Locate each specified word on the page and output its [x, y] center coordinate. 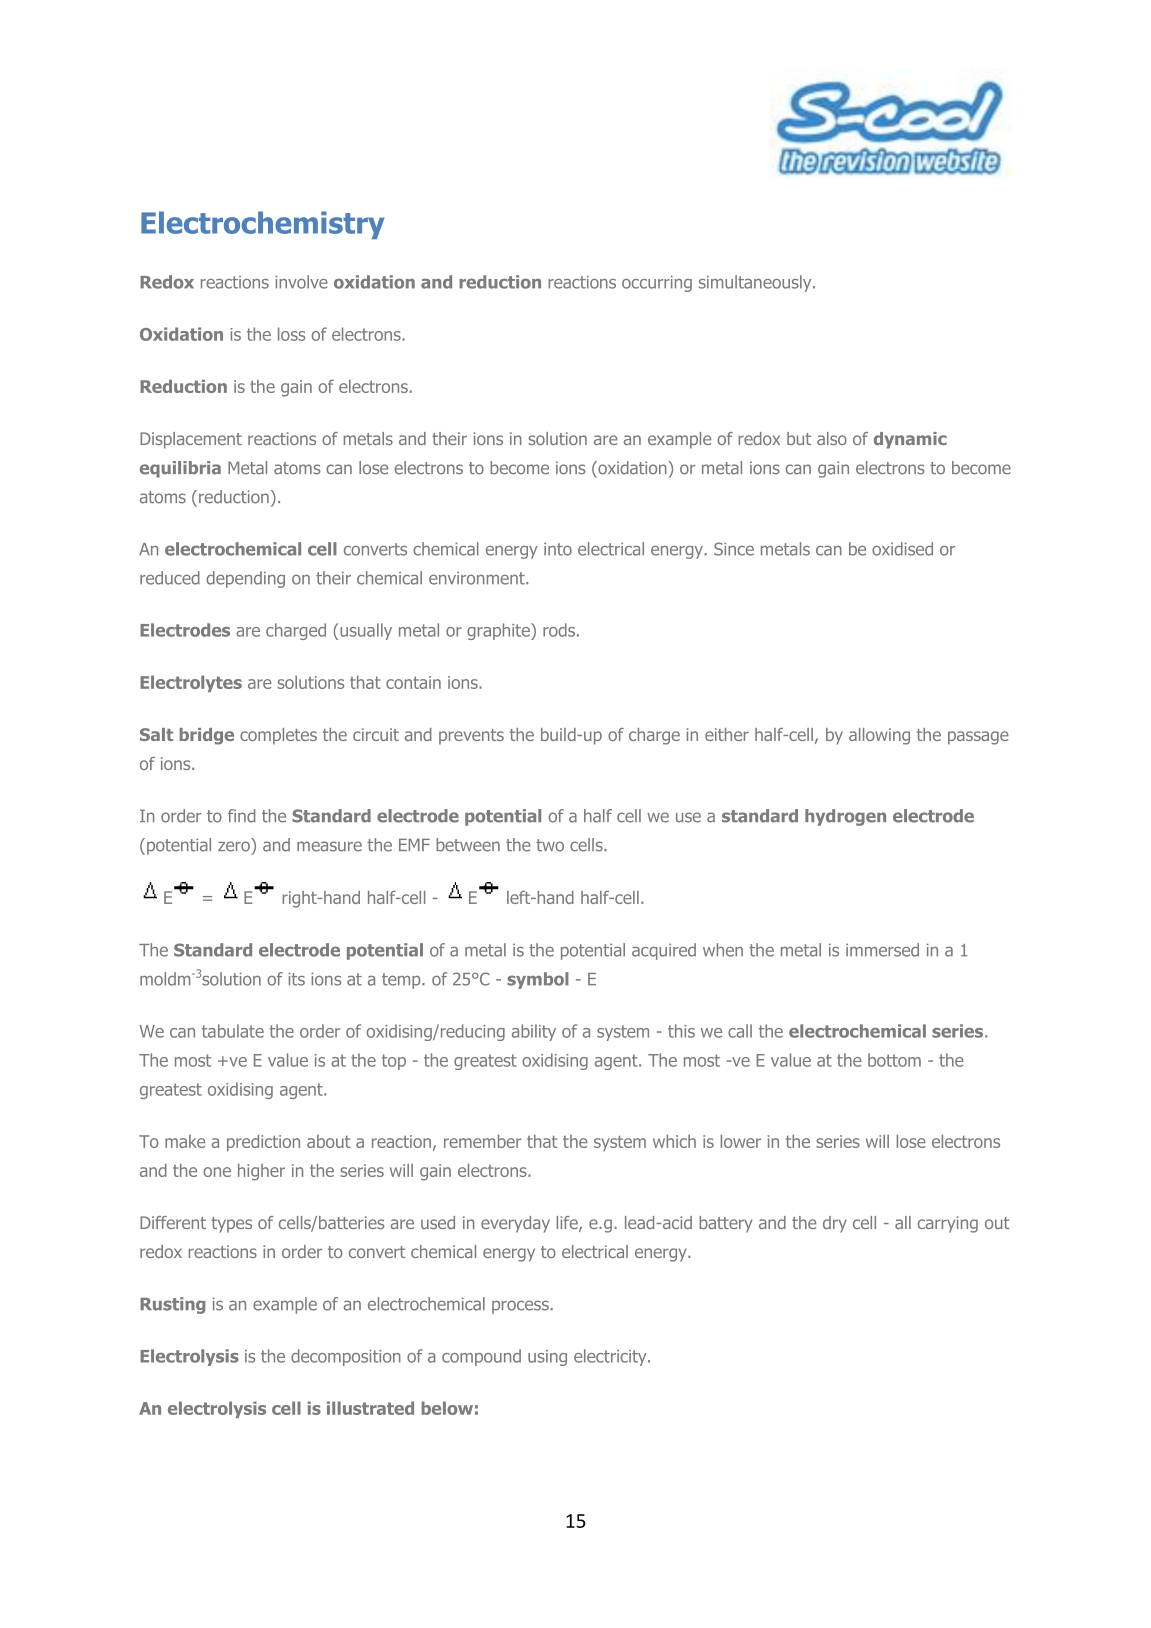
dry [835, 1224]
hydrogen [845, 817]
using [547, 1358]
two [550, 845]
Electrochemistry [263, 225]
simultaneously [756, 283]
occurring [657, 284]
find [241, 816]
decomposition [346, 1357]
